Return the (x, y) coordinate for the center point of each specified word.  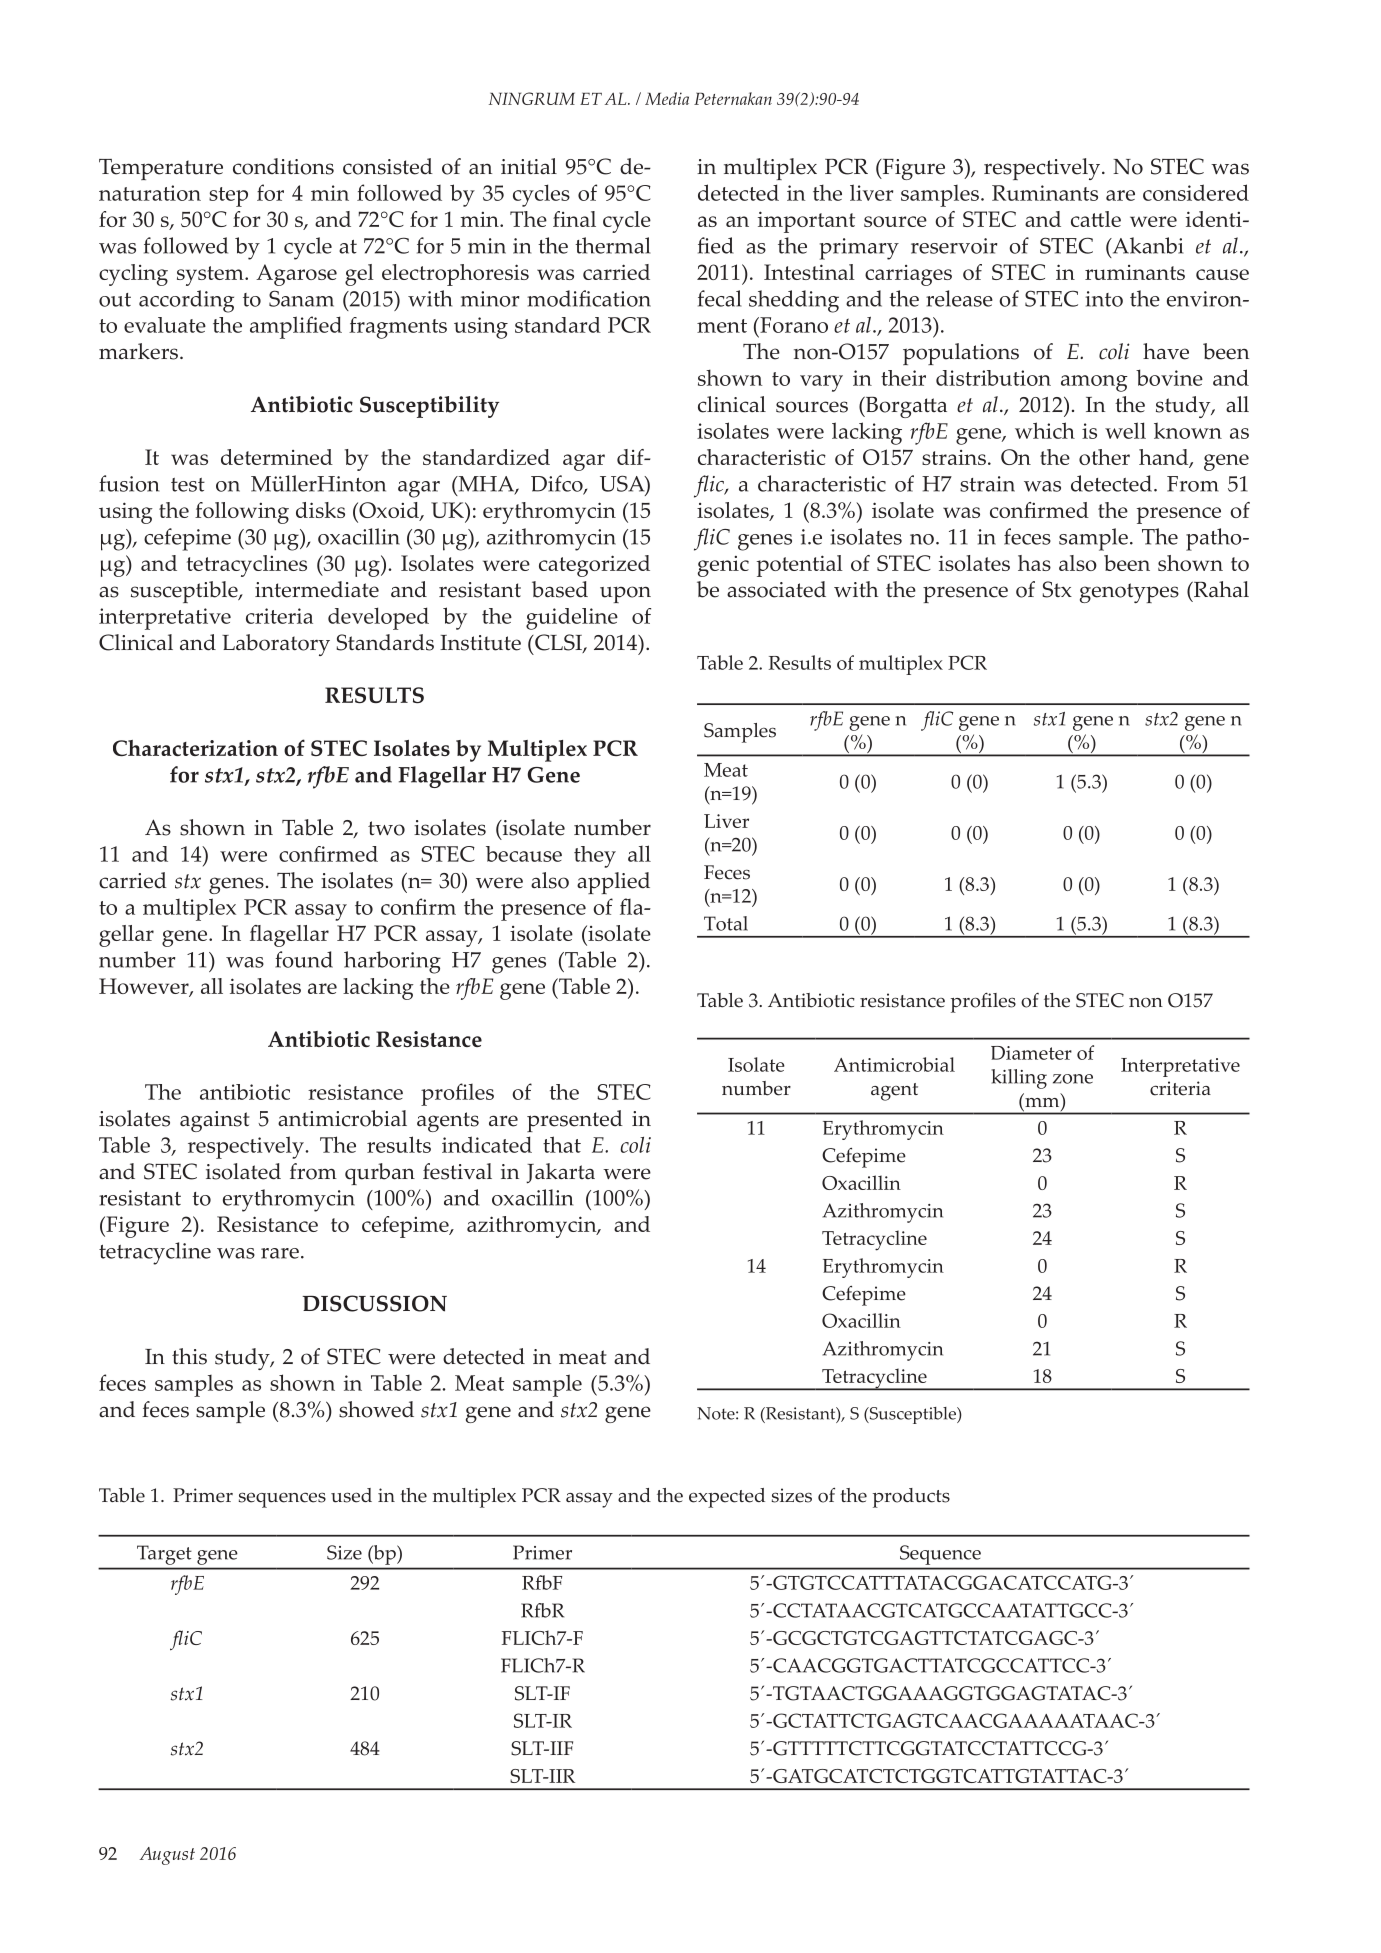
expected (727, 1498)
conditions (283, 166)
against (215, 1121)
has (1034, 563)
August (167, 1856)
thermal (612, 245)
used (351, 1495)
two (386, 828)
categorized (594, 566)
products (911, 1498)
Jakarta (560, 1173)
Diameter (1031, 1053)
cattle (1096, 219)
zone (1073, 1079)
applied (613, 883)
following (242, 513)
